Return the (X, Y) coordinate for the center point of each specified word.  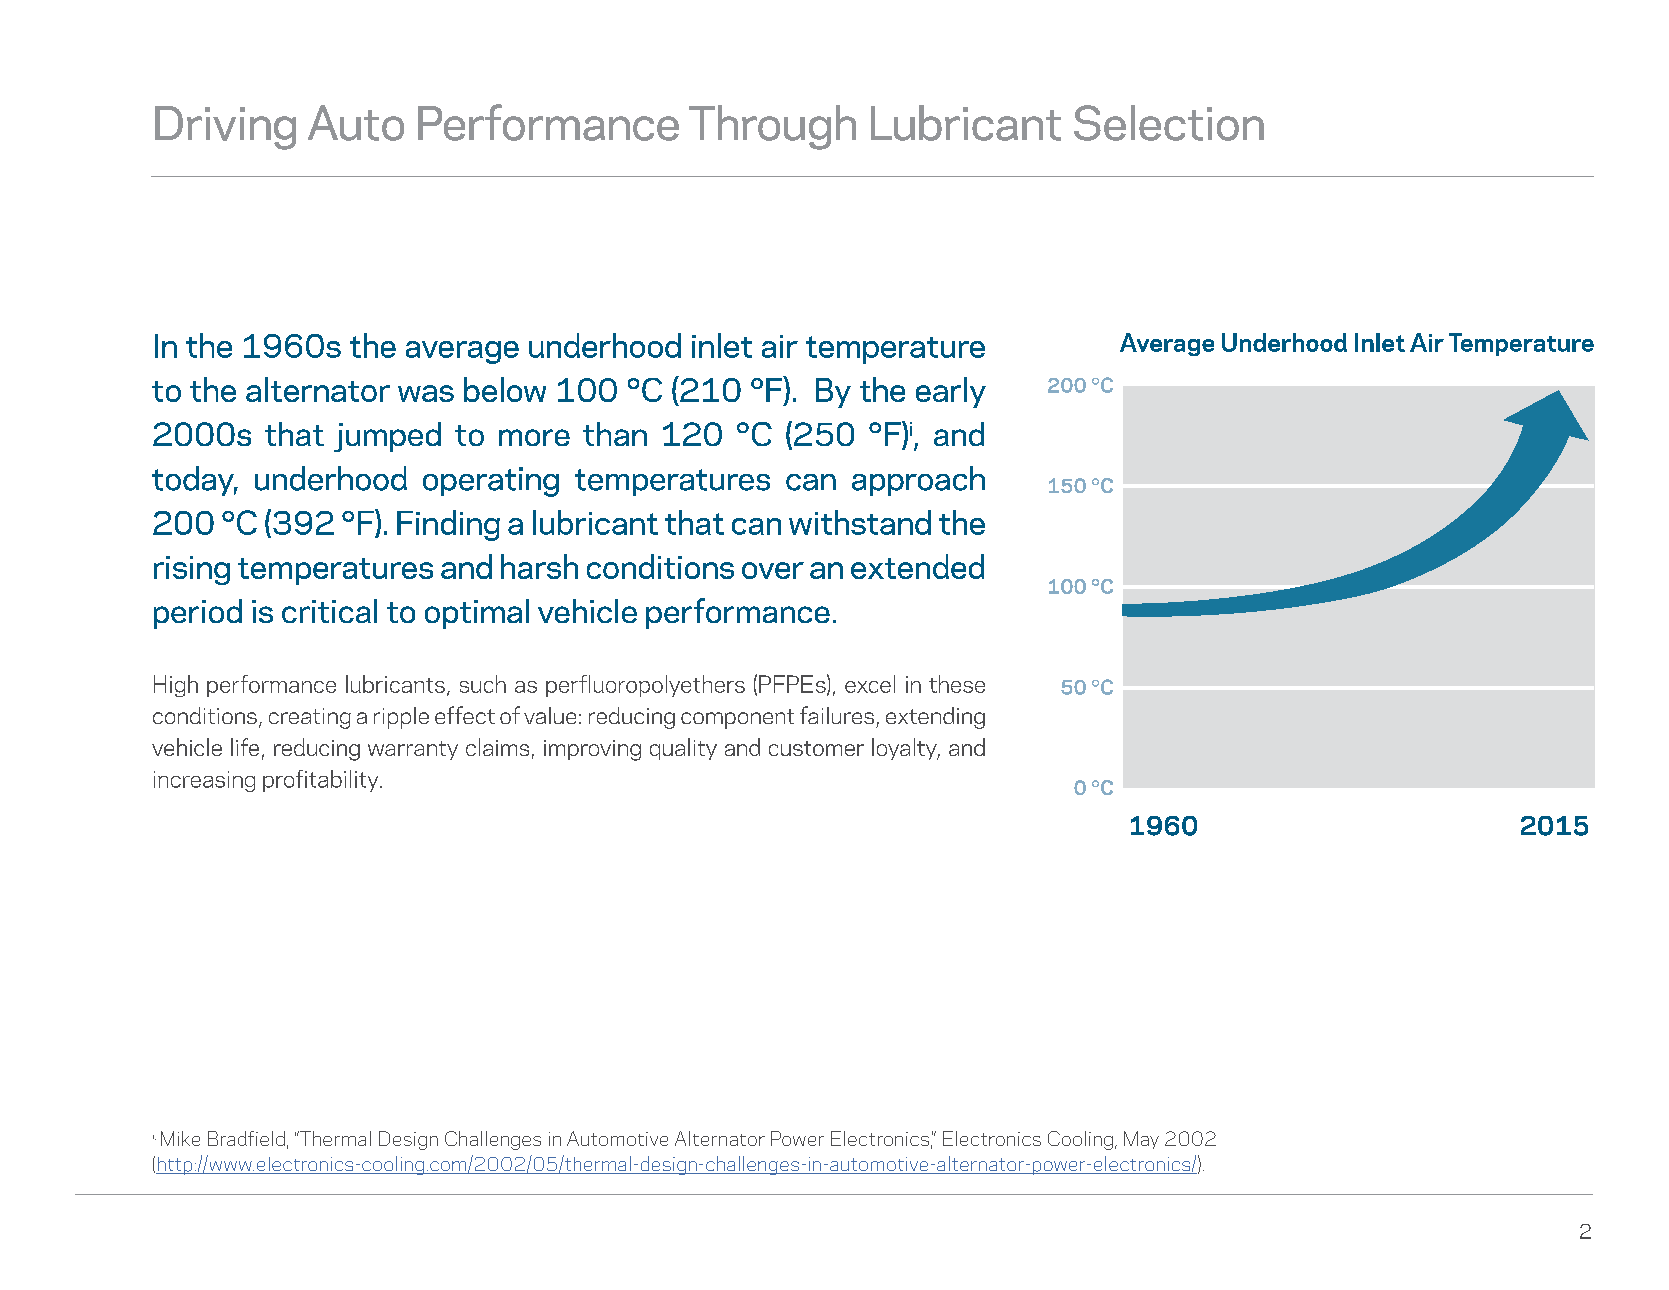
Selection (1169, 123)
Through (772, 127)
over (773, 570)
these (957, 684)
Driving (225, 128)
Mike (180, 1138)
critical (329, 611)
